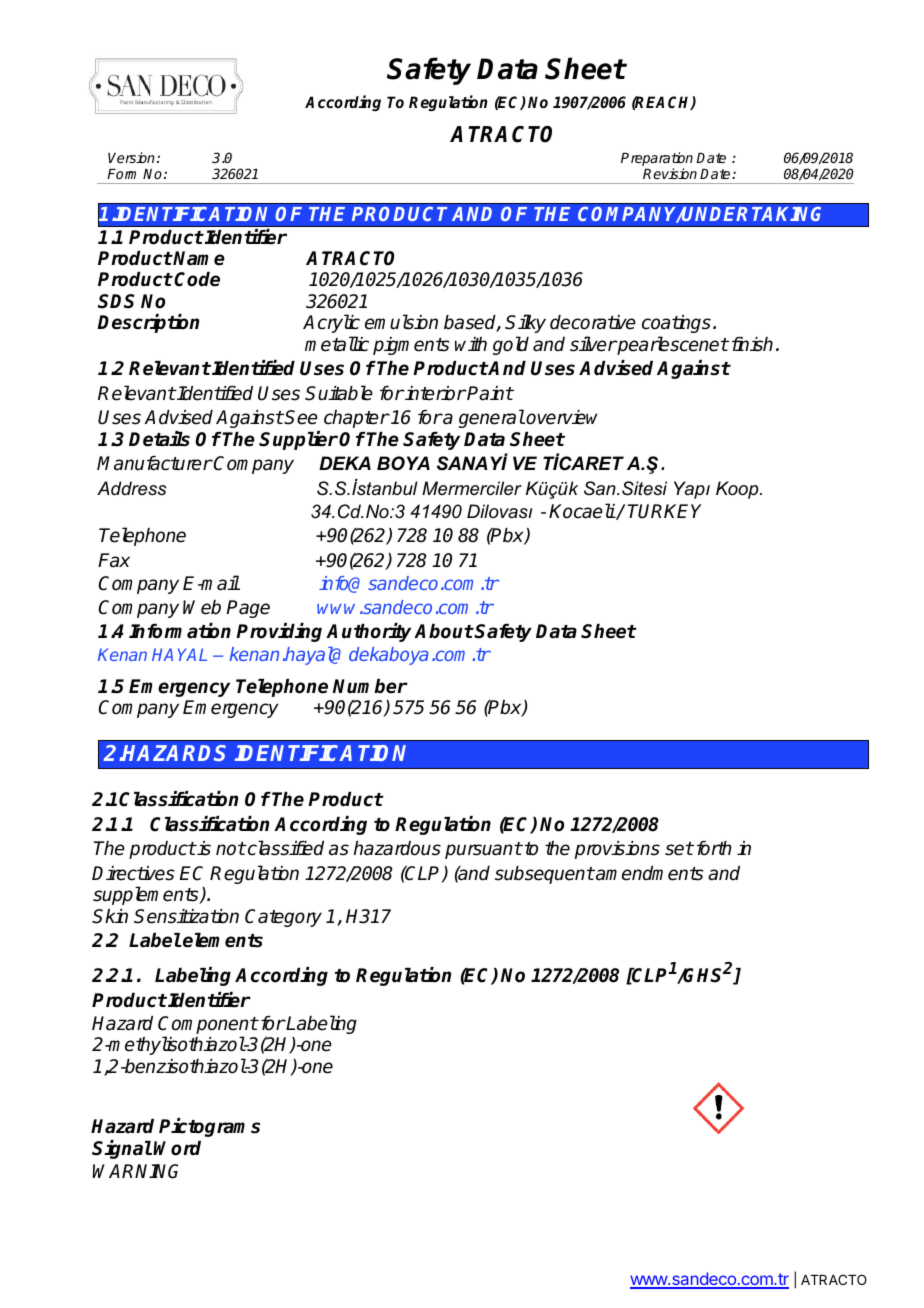 This screenshot has height=1308, width=924. What do you see at coordinates (738, 490) in the screenshot?
I see `Koop` at bounding box center [738, 490].
